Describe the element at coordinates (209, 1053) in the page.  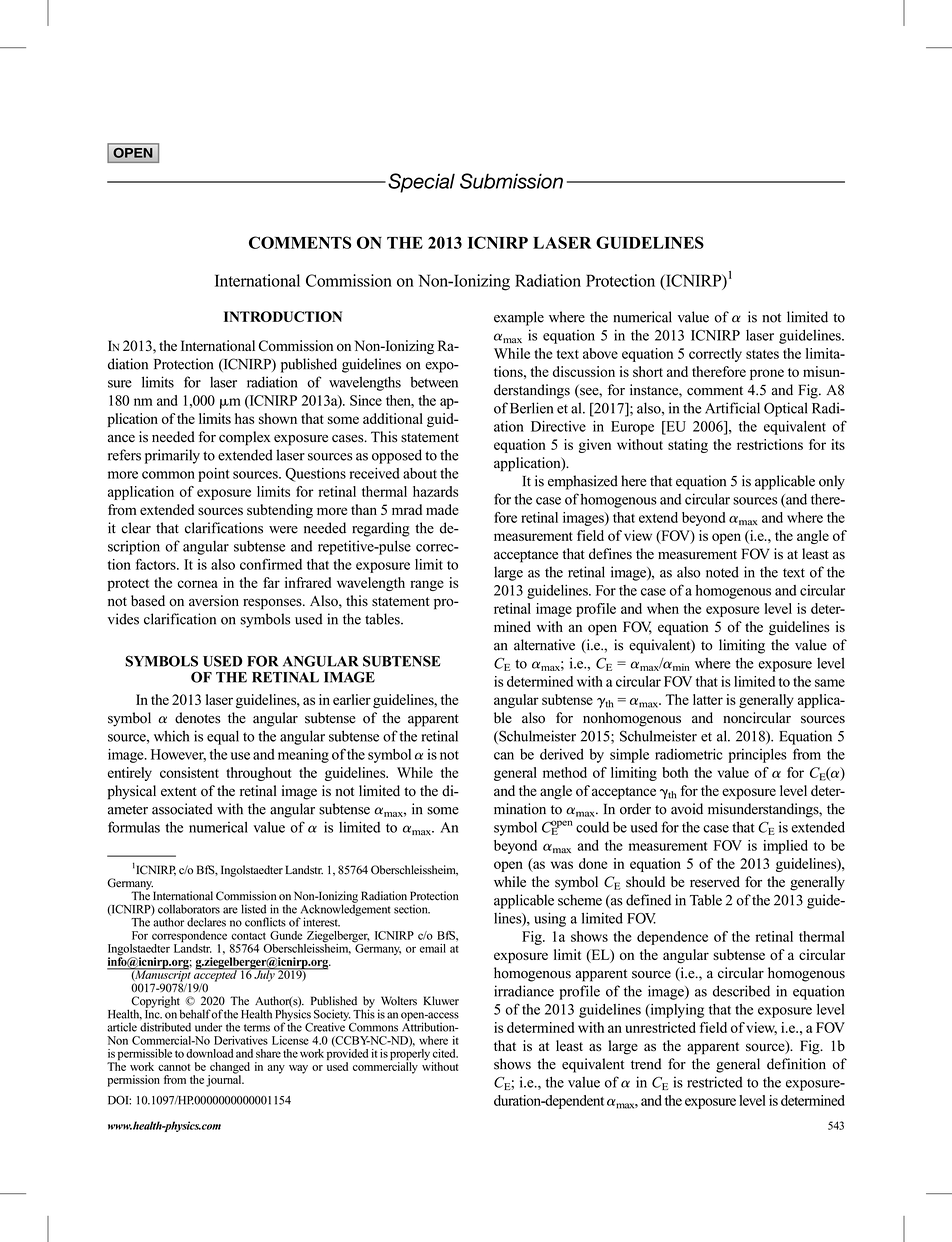
I see `download` at that location.
